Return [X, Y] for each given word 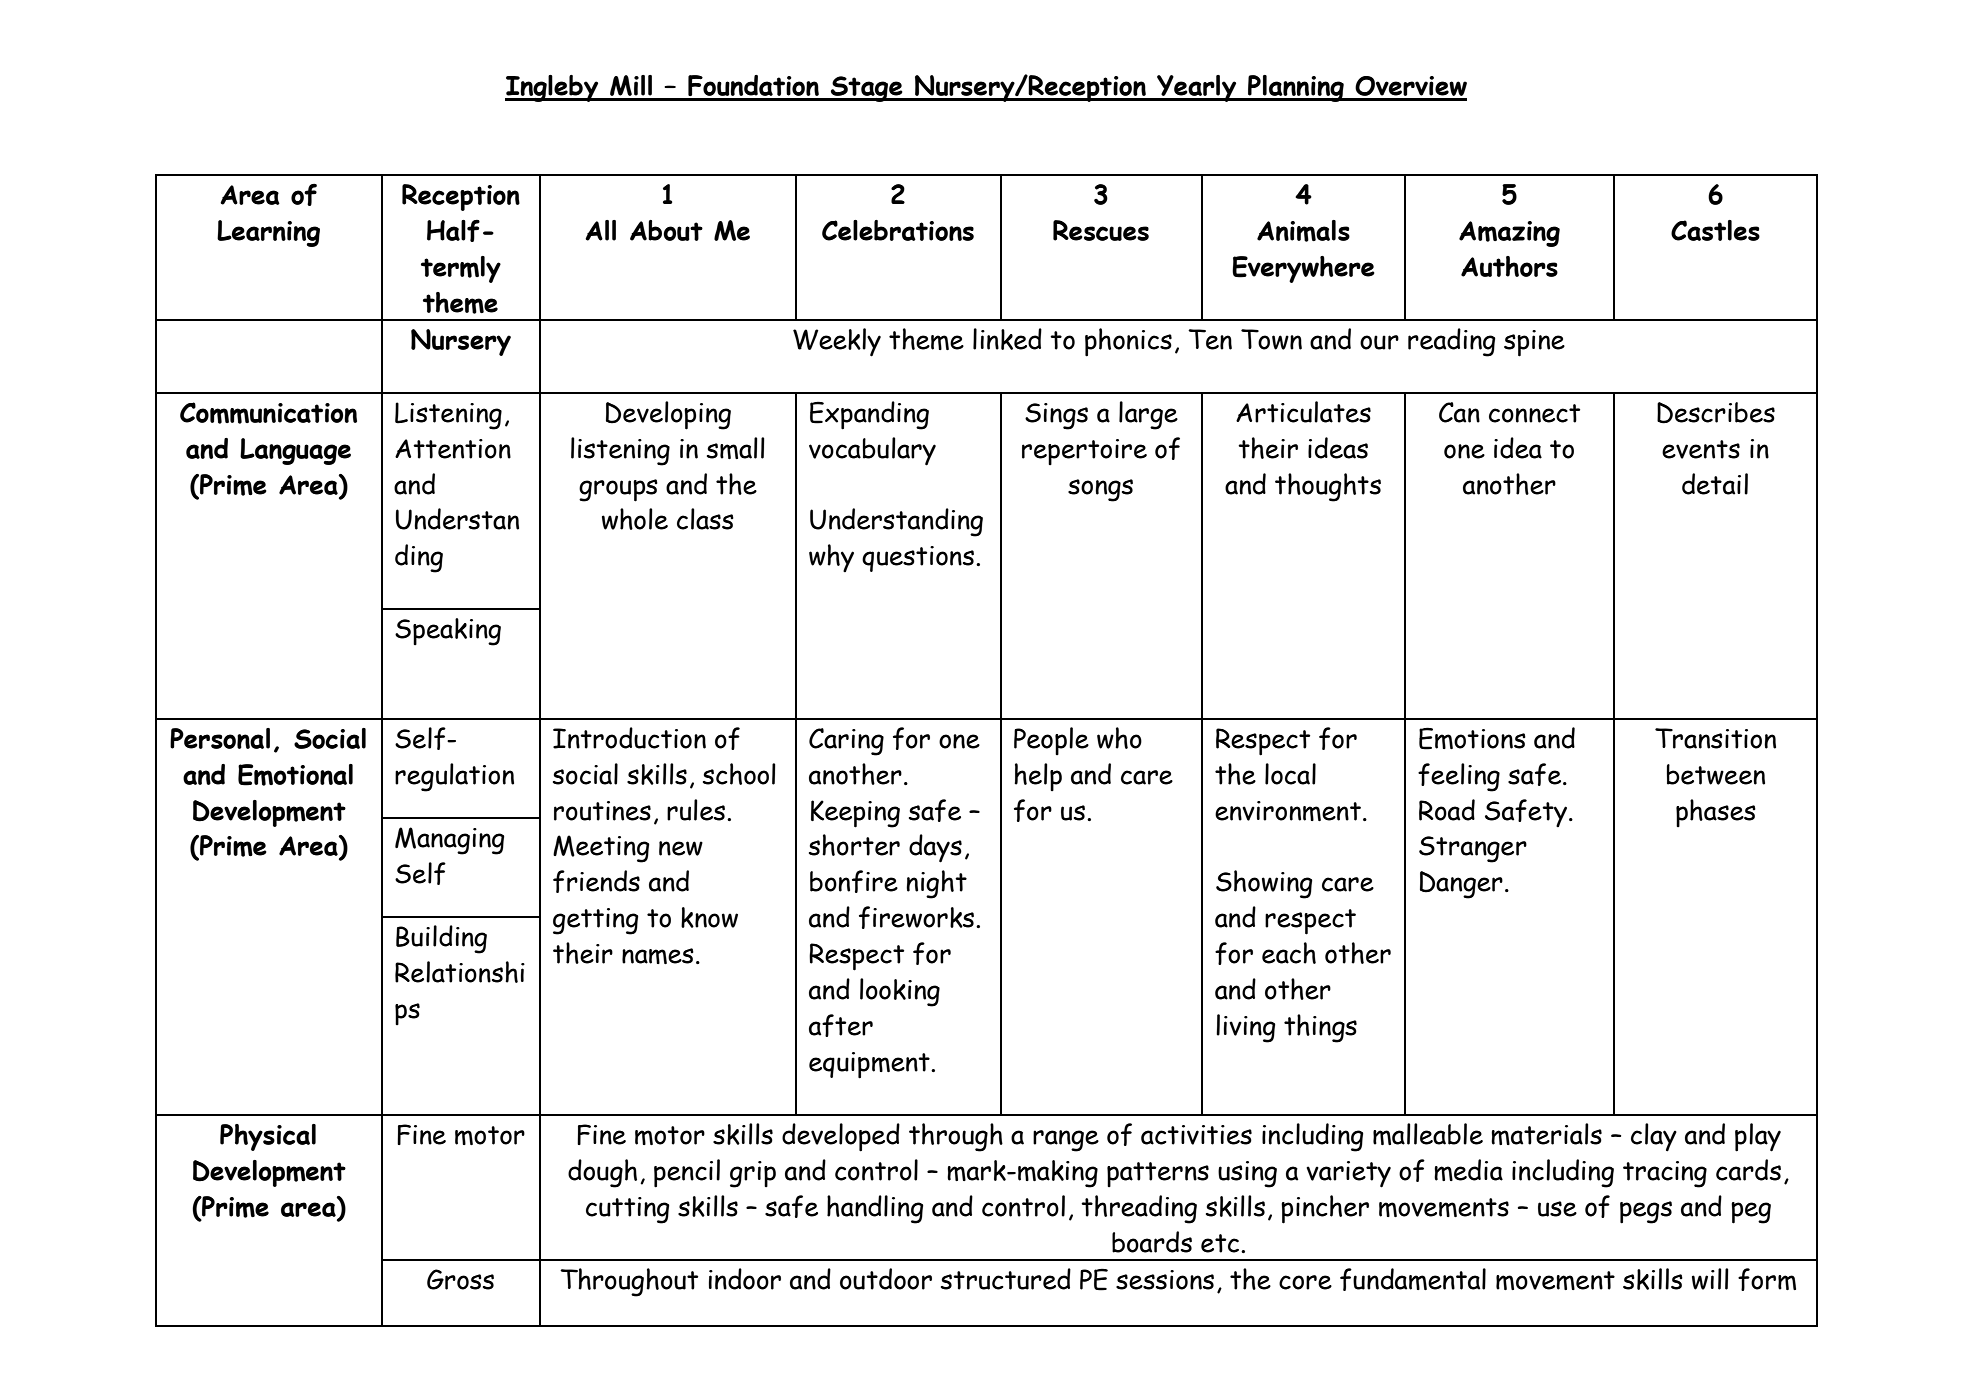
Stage [867, 89]
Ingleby [553, 88]
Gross [460, 1279]
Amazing [1509, 234]
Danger [1461, 885]
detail [1715, 484]
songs [1100, 490]
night [936, 884]
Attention [453, 449]
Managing [450, 841]
